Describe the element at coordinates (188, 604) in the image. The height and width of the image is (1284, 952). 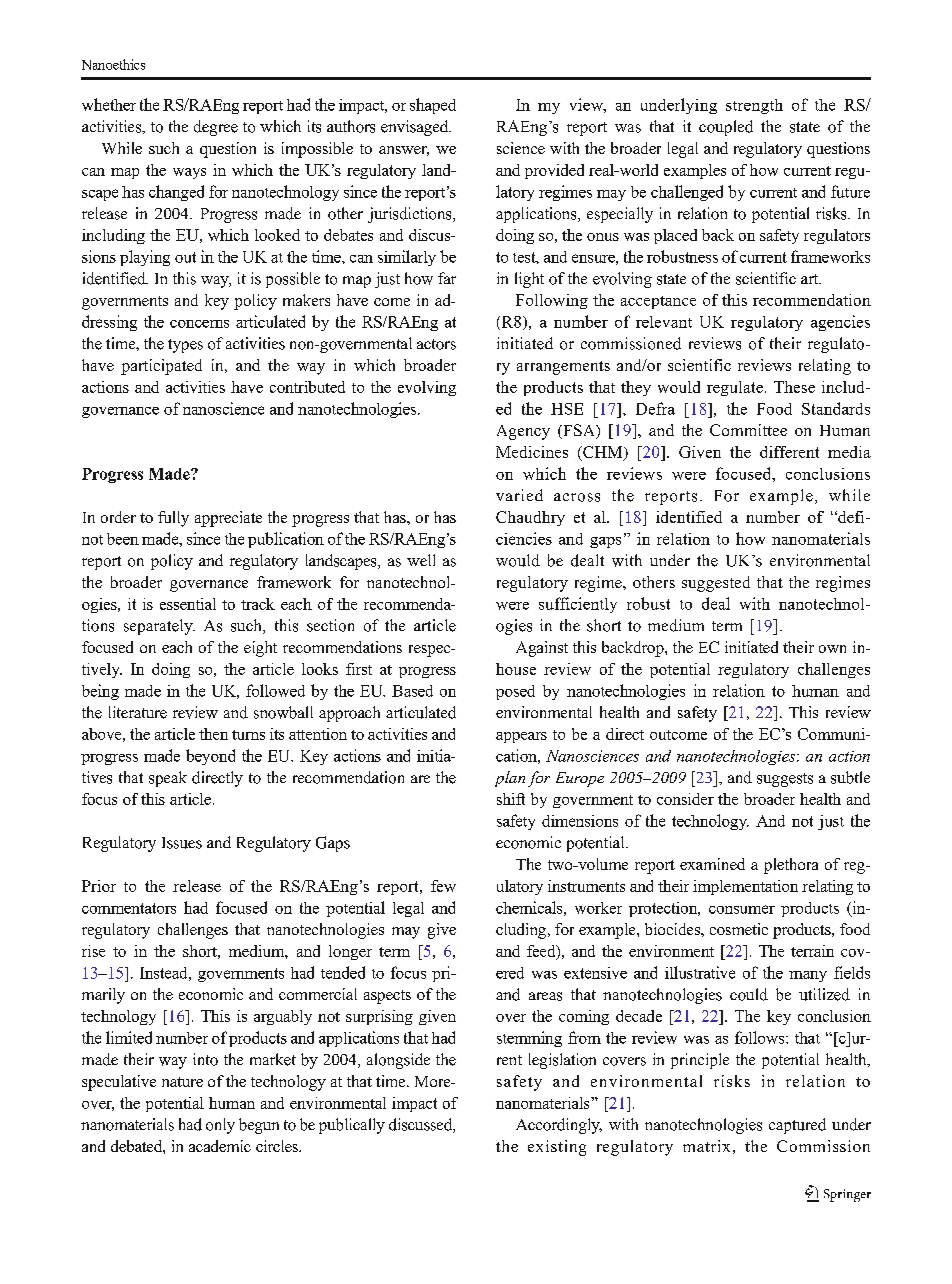
I see `essential` at that location.
